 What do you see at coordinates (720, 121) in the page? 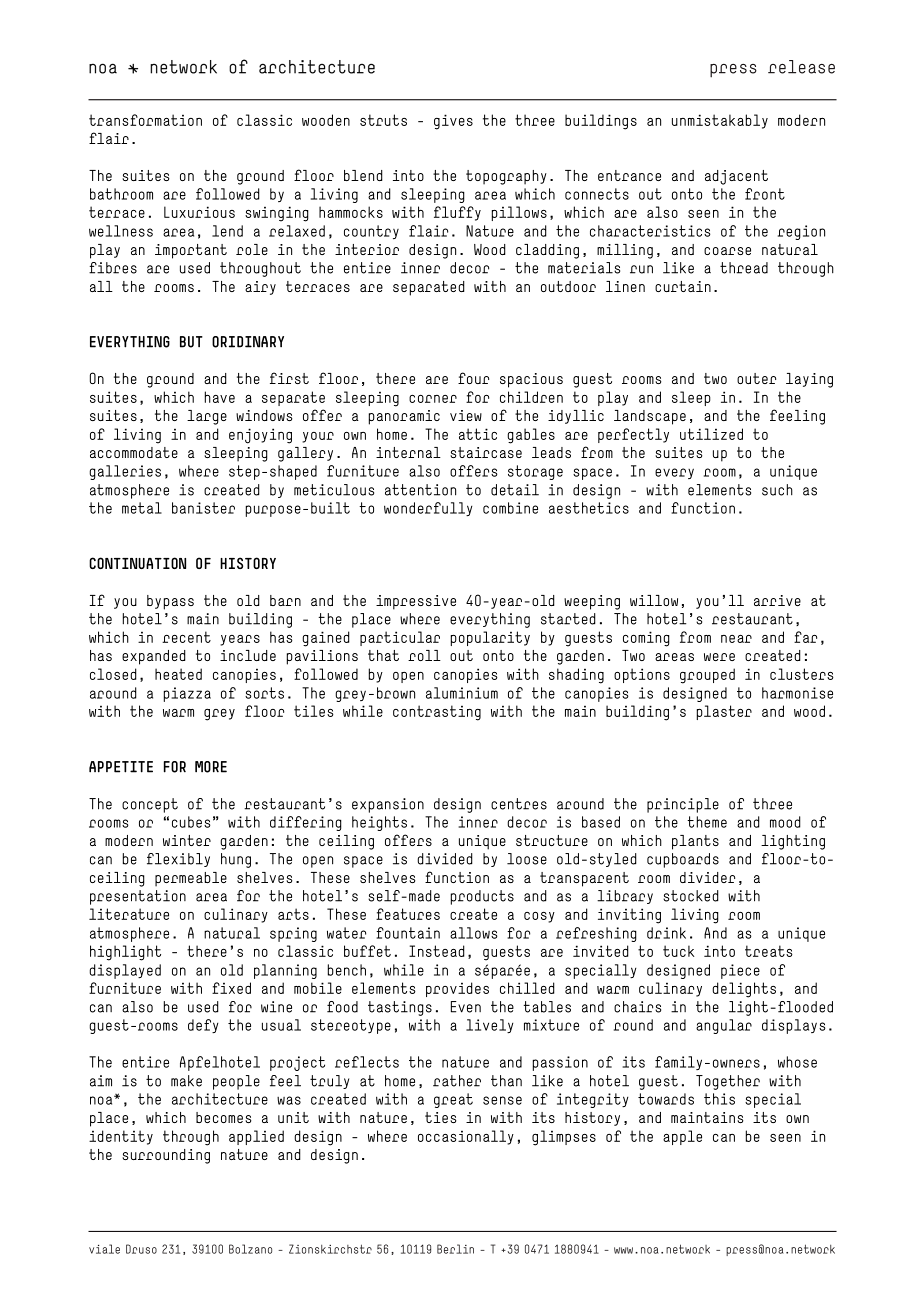
I see `unmistakably` at bounding box center [720, 121].
